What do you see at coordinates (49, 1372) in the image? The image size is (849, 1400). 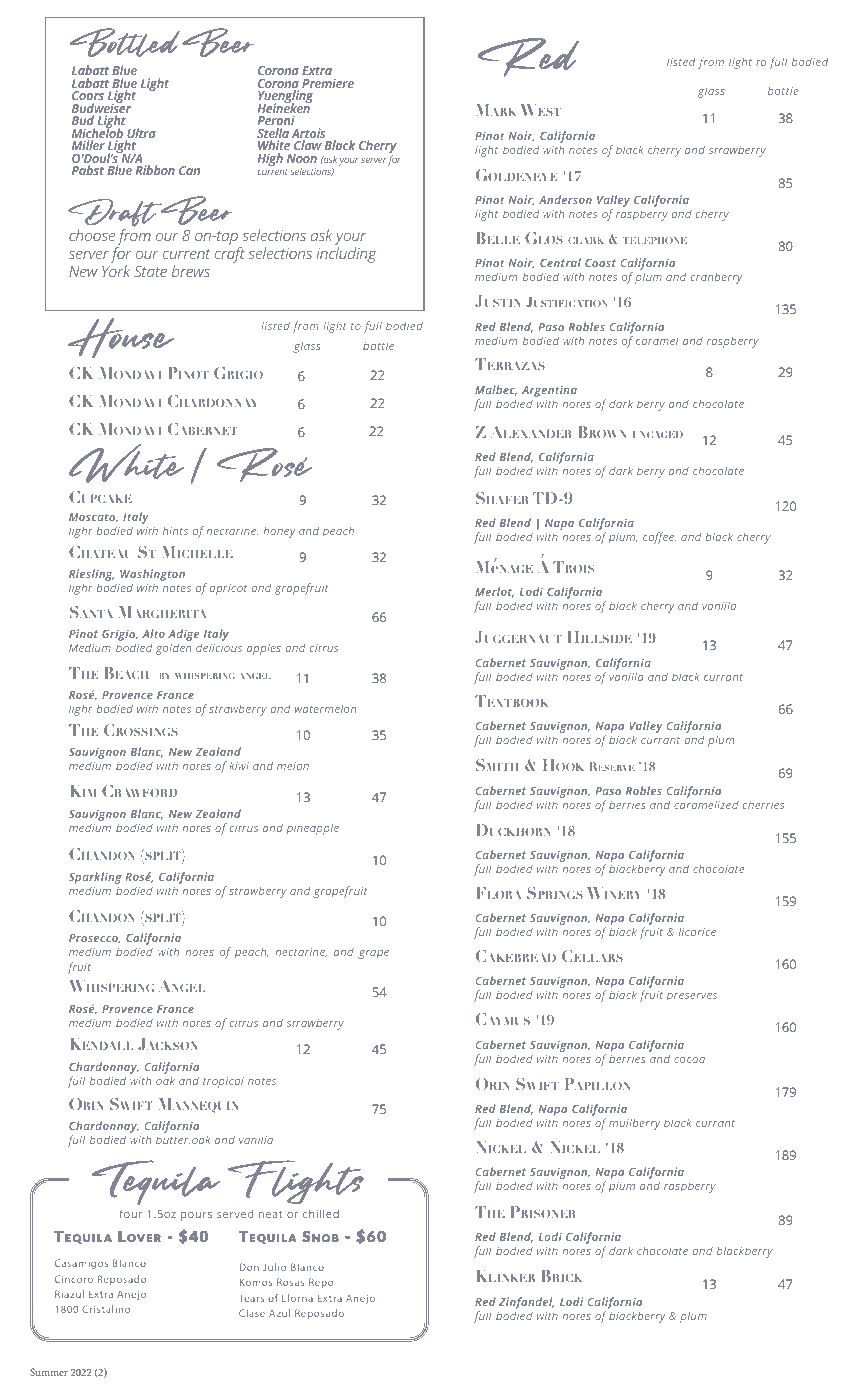 I see `Summer` at bounding box center [49, 1372].
